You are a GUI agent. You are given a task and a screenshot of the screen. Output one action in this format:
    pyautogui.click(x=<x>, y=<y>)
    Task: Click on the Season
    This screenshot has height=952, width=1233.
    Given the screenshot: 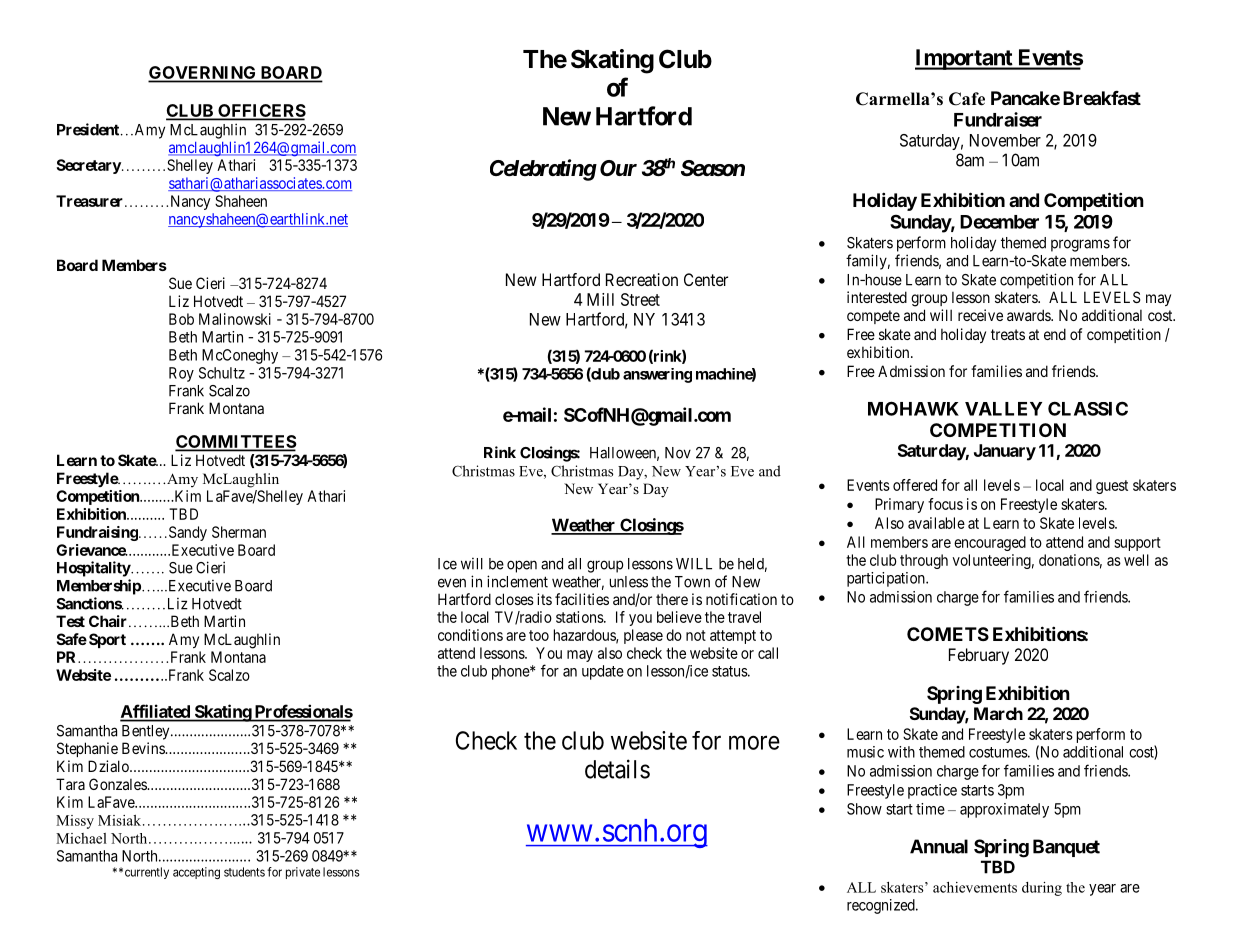 What is the action you would take?
    pyautogui.click(x=713, y=168)
